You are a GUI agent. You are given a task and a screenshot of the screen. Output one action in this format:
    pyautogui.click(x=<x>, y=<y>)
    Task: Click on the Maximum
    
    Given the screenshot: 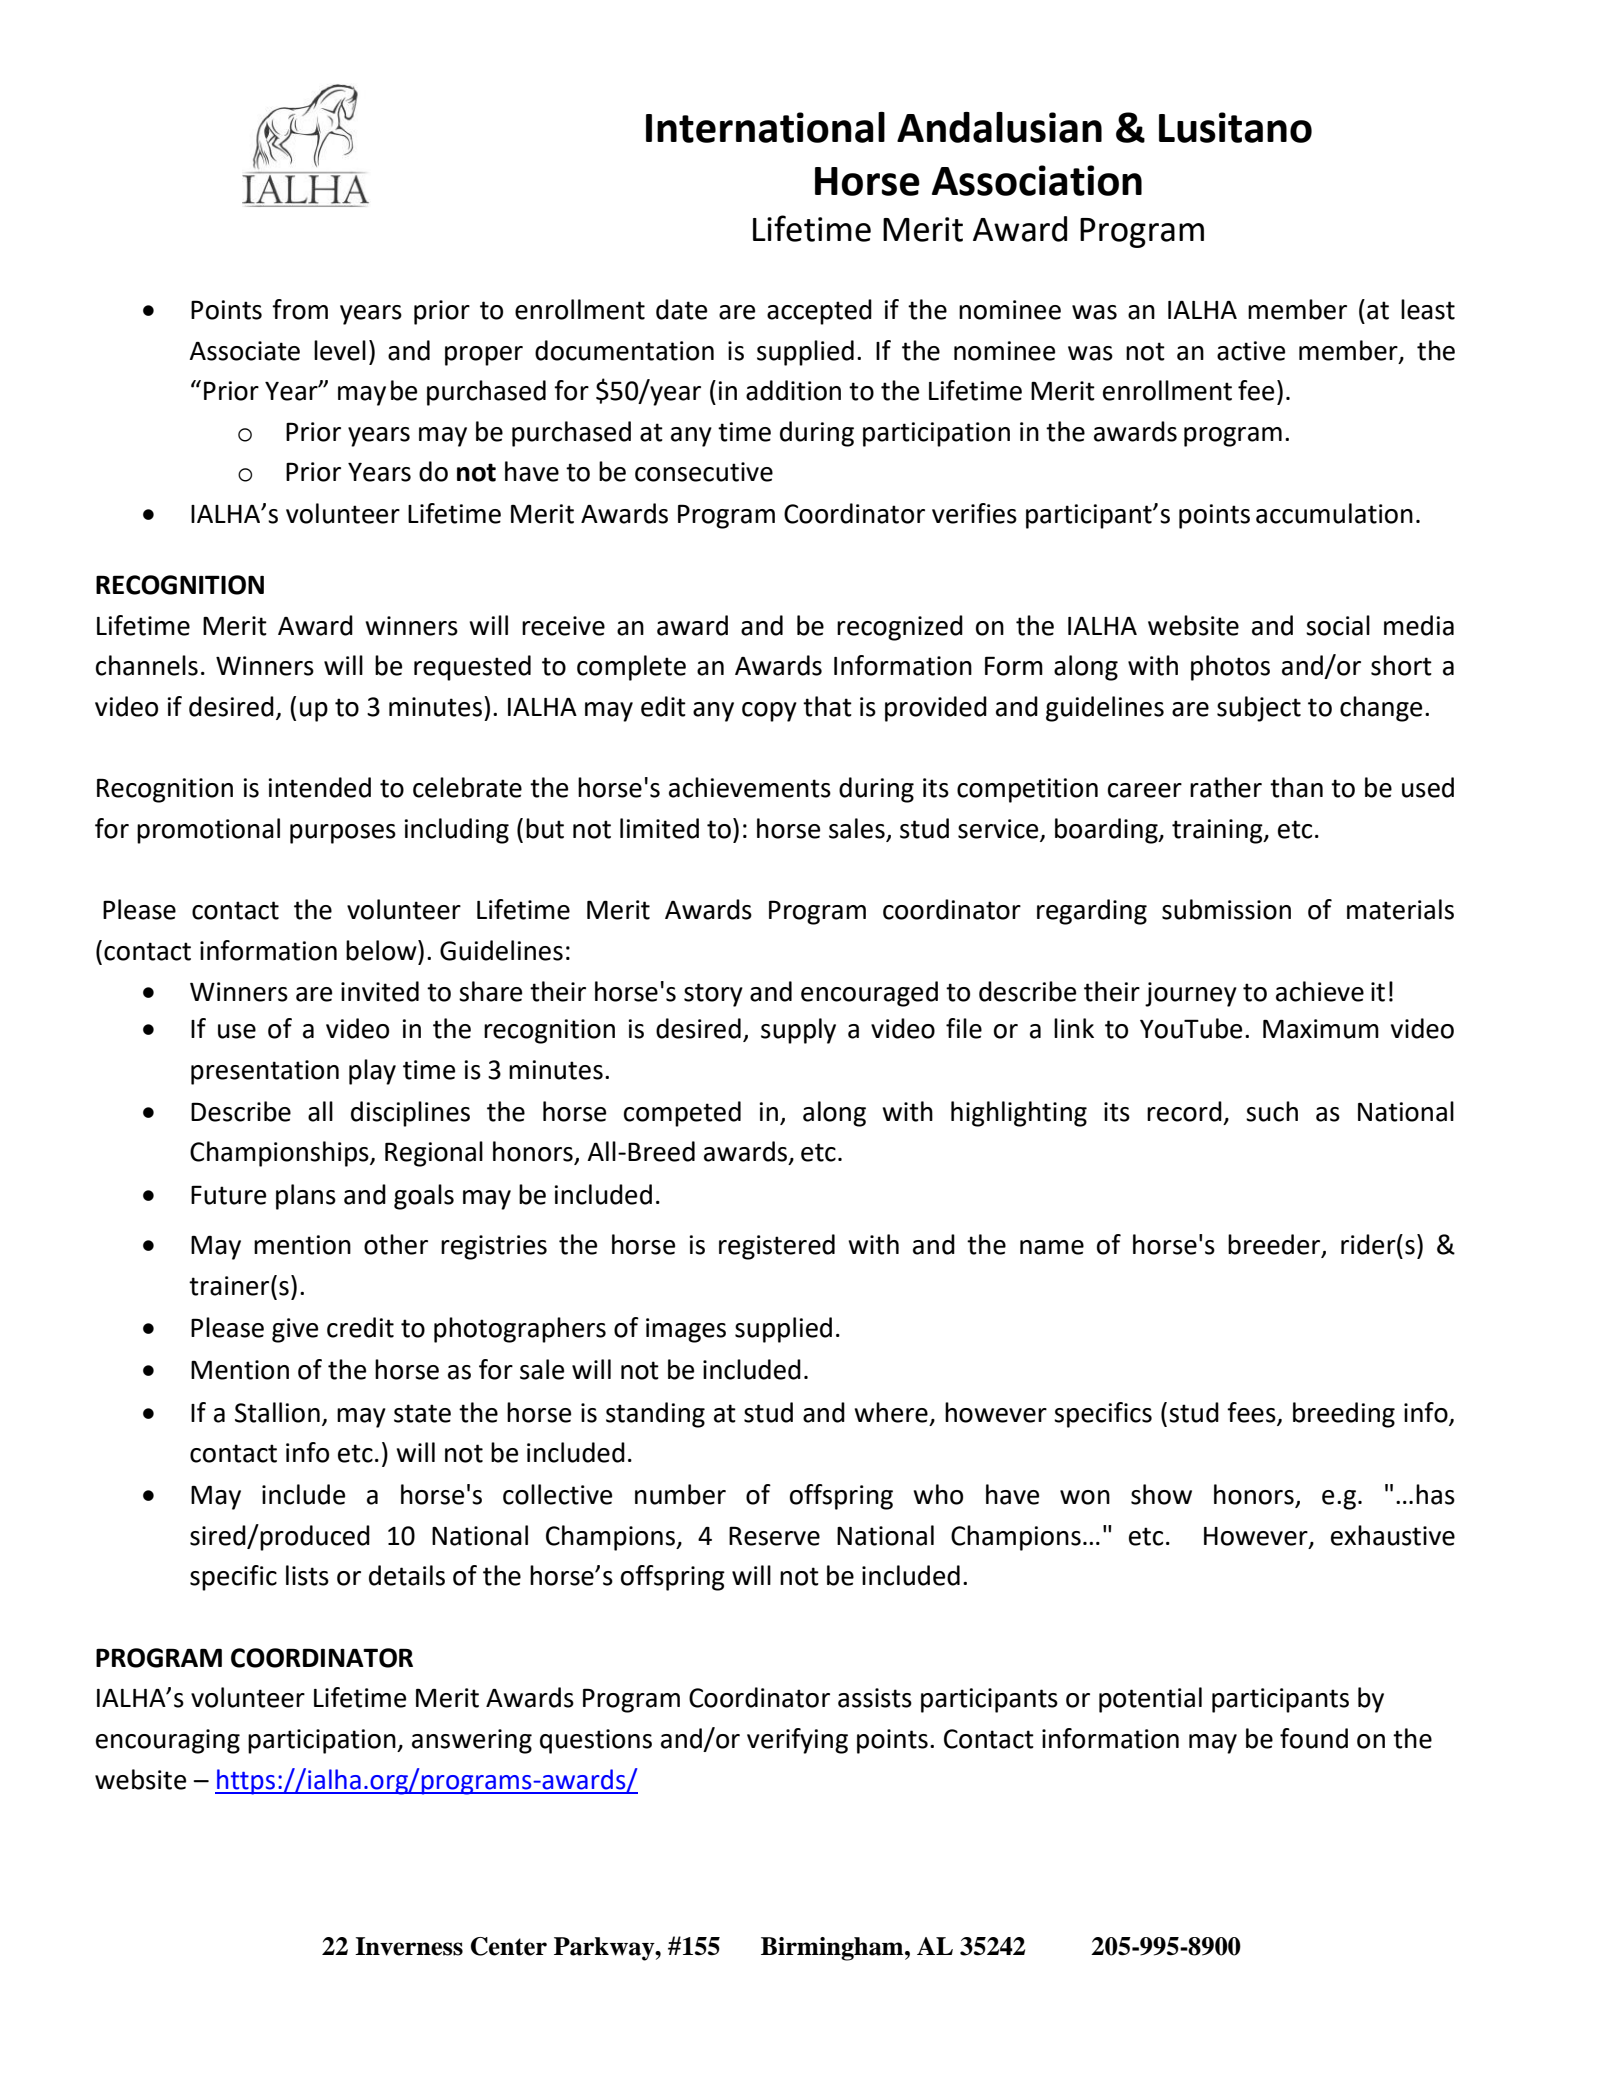 What is the action you would take?
    pyautogui.click(x=1321, y=1029)
